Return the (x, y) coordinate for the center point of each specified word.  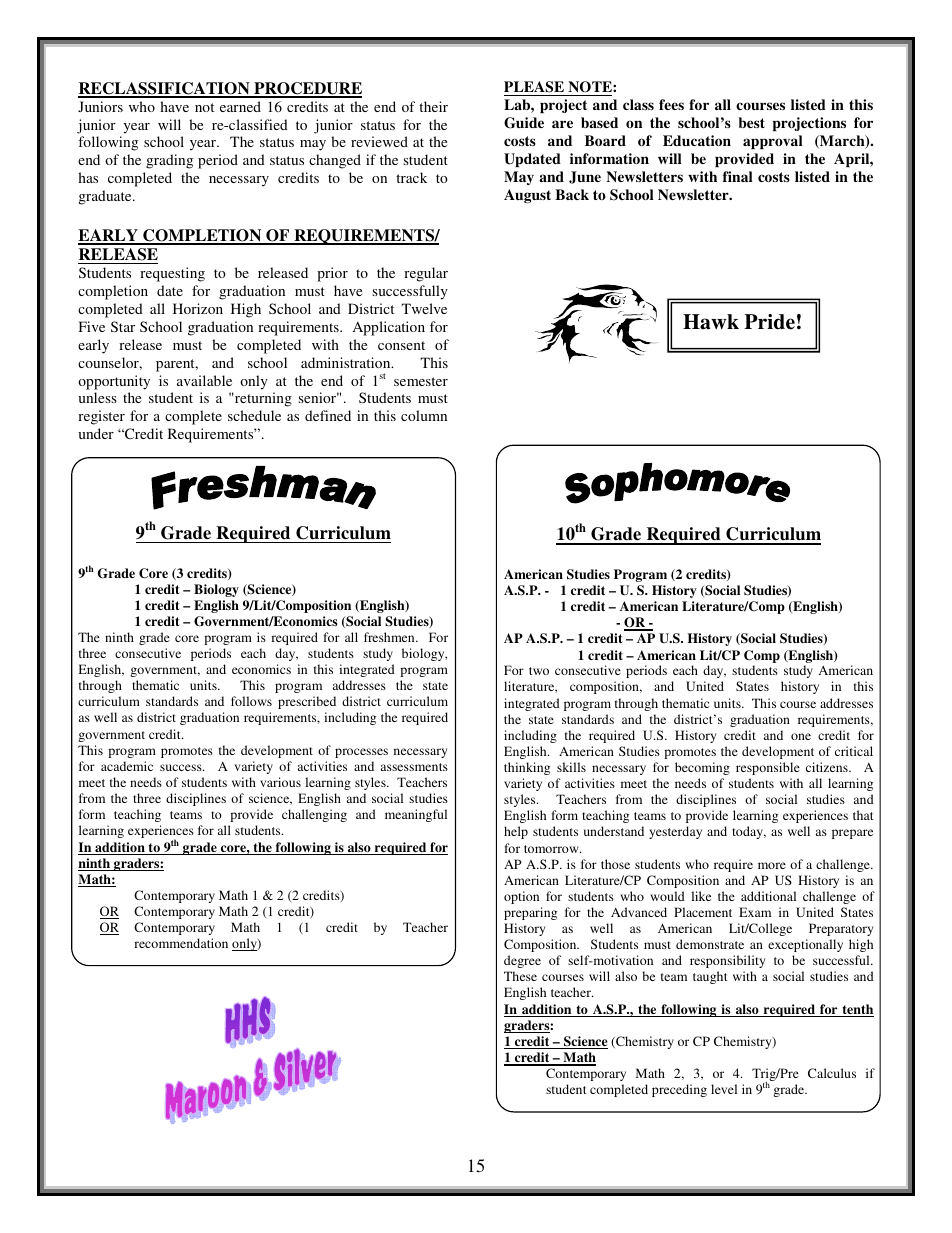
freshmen (390, 637)
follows (251, 701)
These (520, 976)
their (433, 106)
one (801, 736)
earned (240, 106)
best (751, 122)
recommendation (181, 943)
